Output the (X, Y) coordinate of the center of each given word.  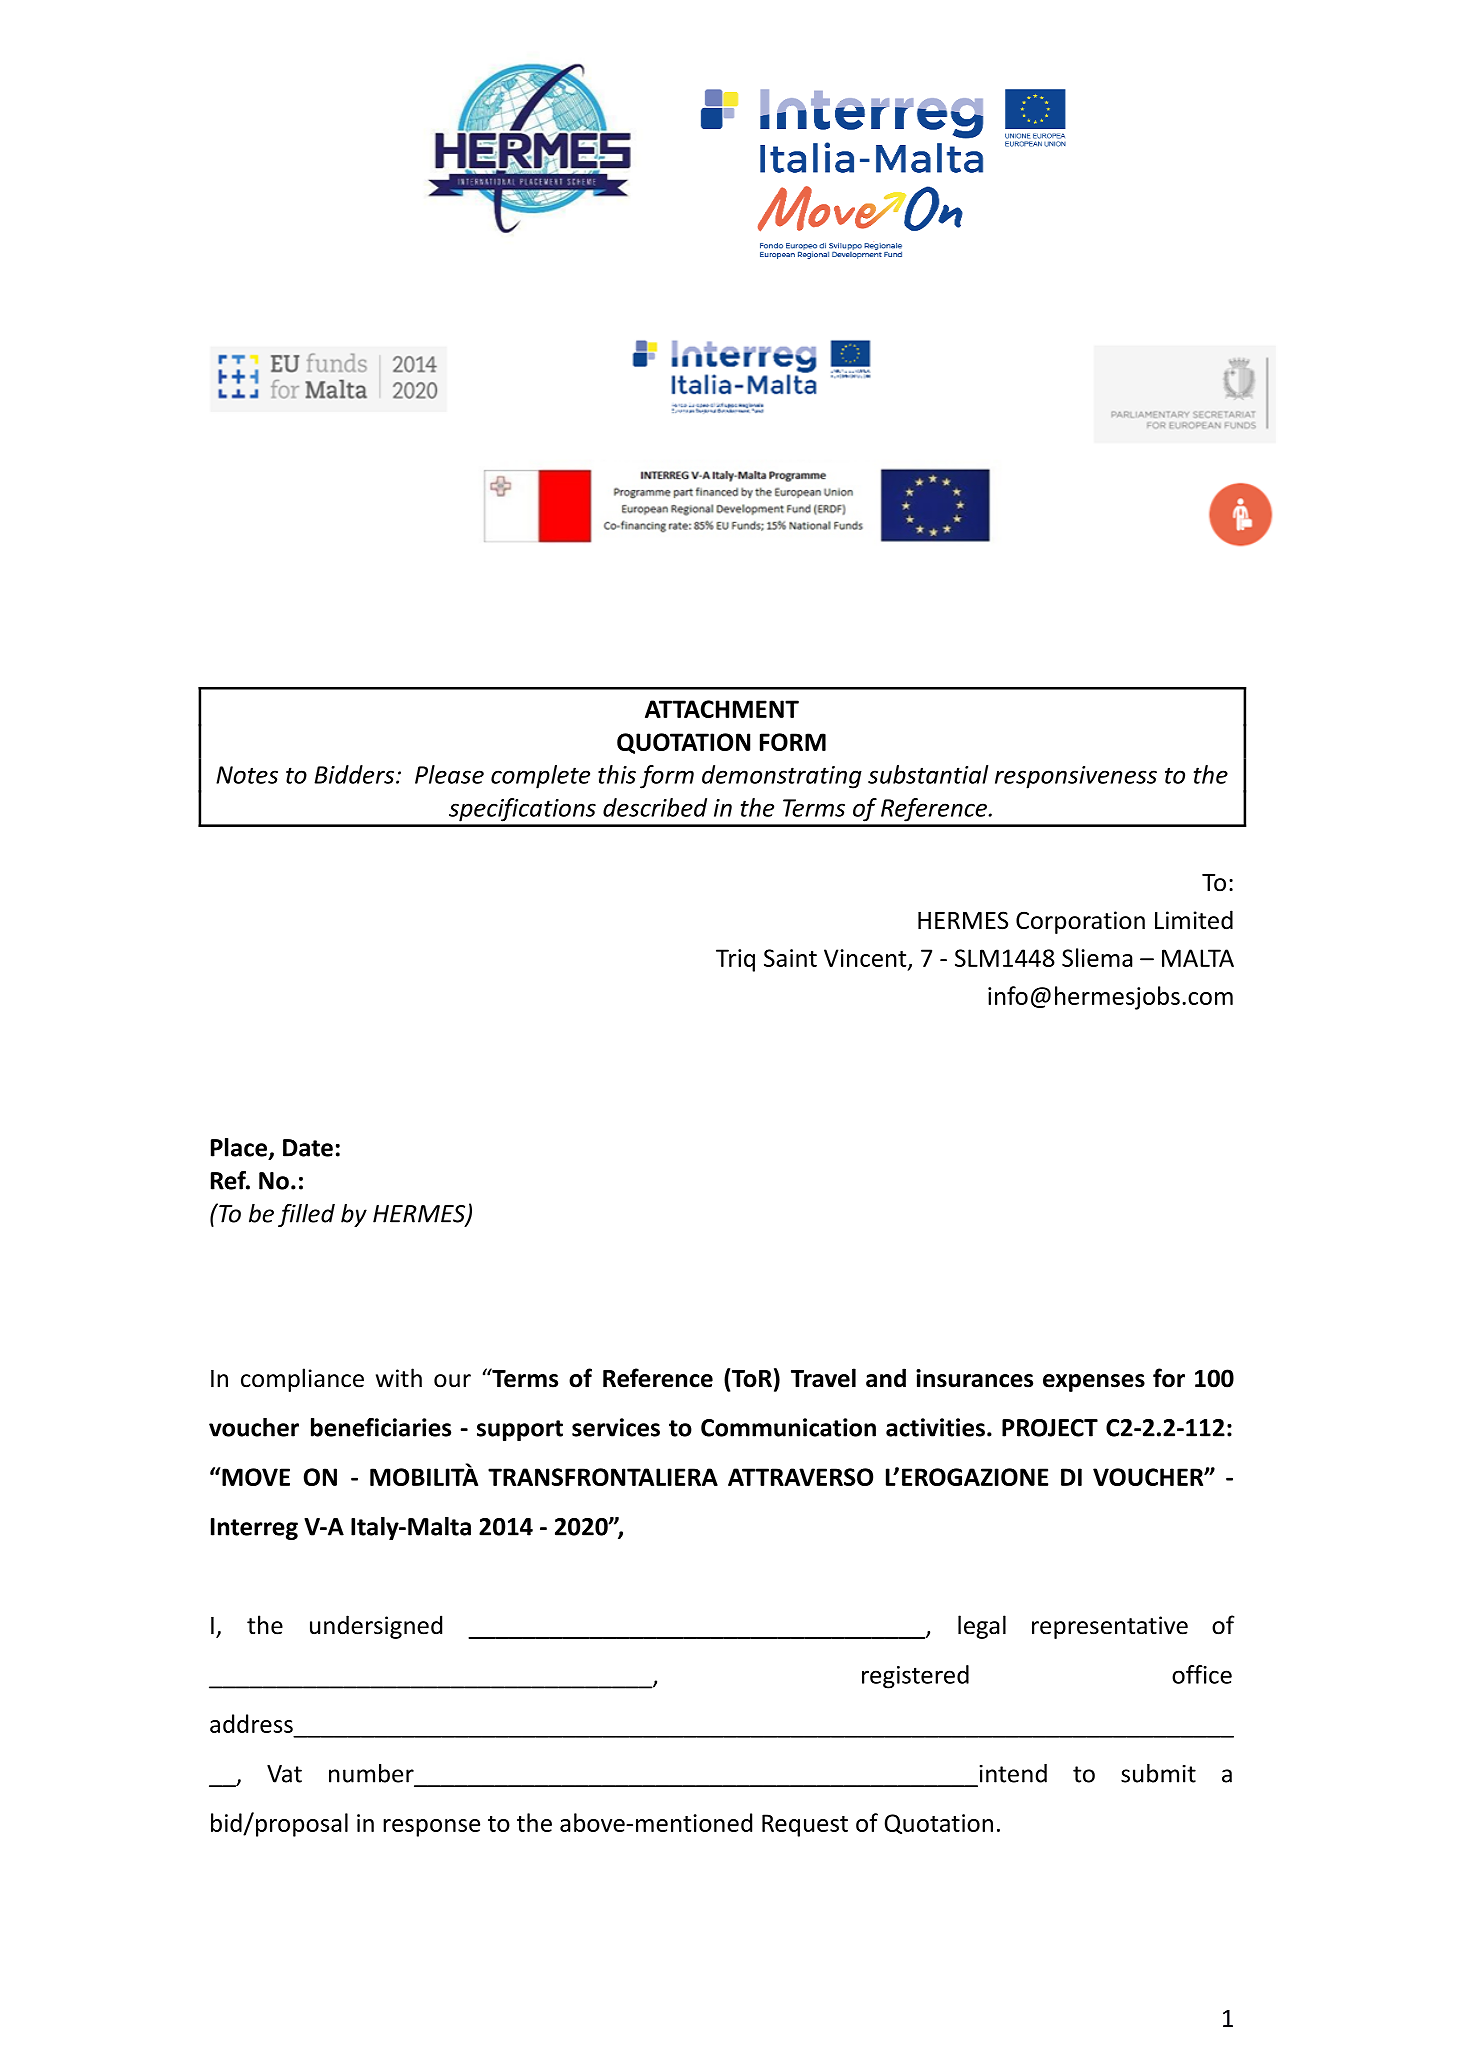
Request (805, 1825)
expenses (1094, 1383)
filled (306, 1215)
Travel (823, 1378)
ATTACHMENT (722, 709)
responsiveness (1076, 777)
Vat (284, 1774)
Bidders (354, 774)
